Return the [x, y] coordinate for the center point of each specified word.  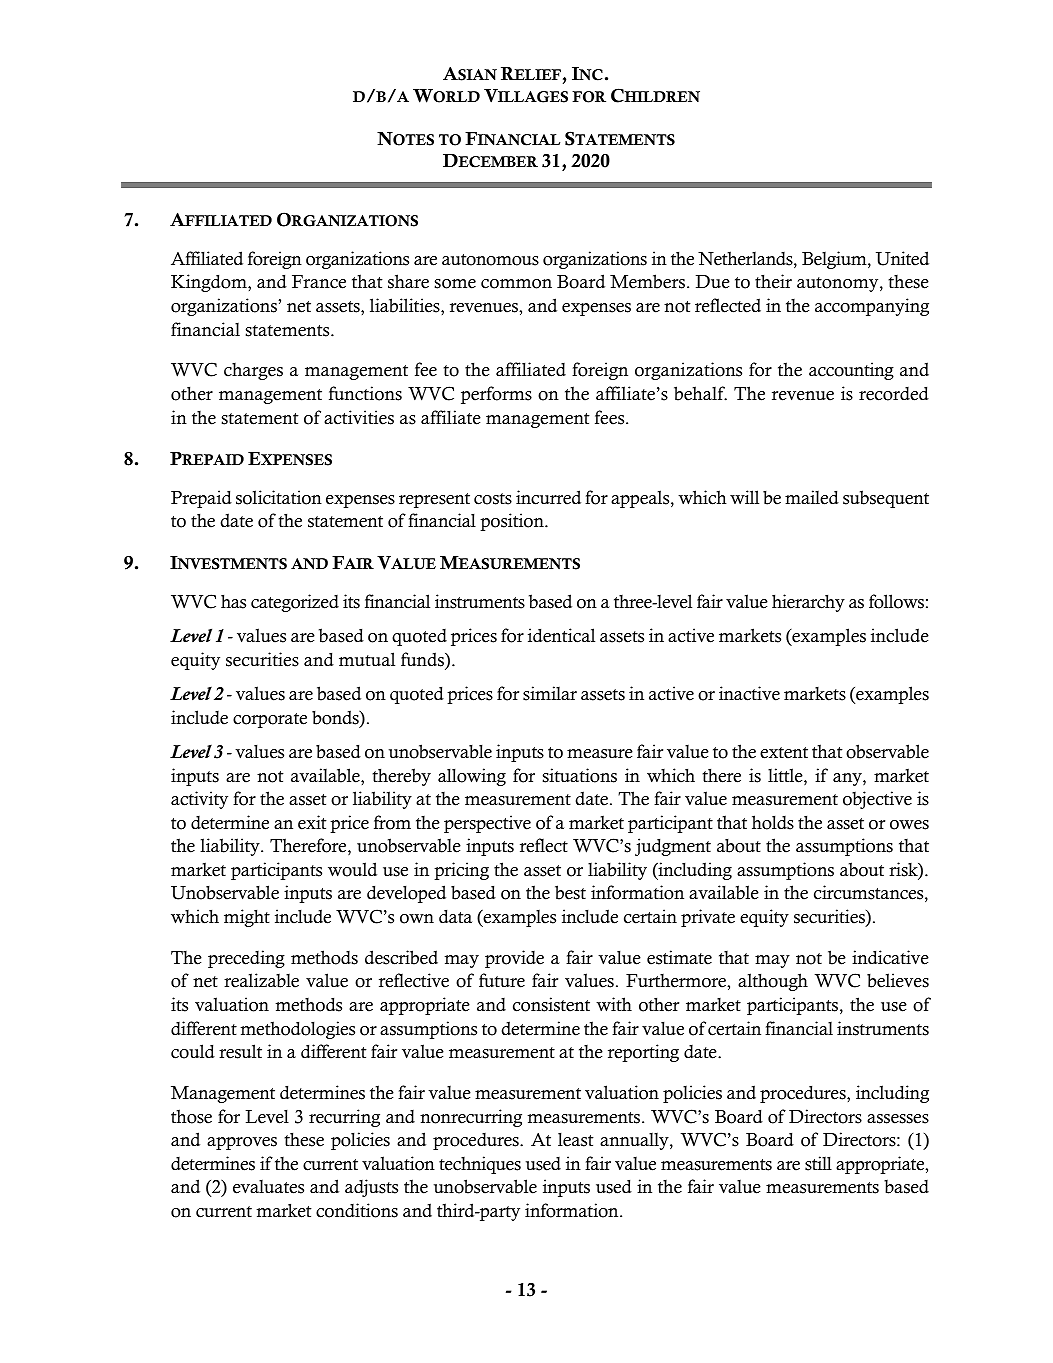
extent [784, 753]
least [576, 1139]
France [319, 282]
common [516, 284]
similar [550, 693]
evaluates [268, 1187]
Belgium [835, 260]
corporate [270, 720]
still [818, 1163]
